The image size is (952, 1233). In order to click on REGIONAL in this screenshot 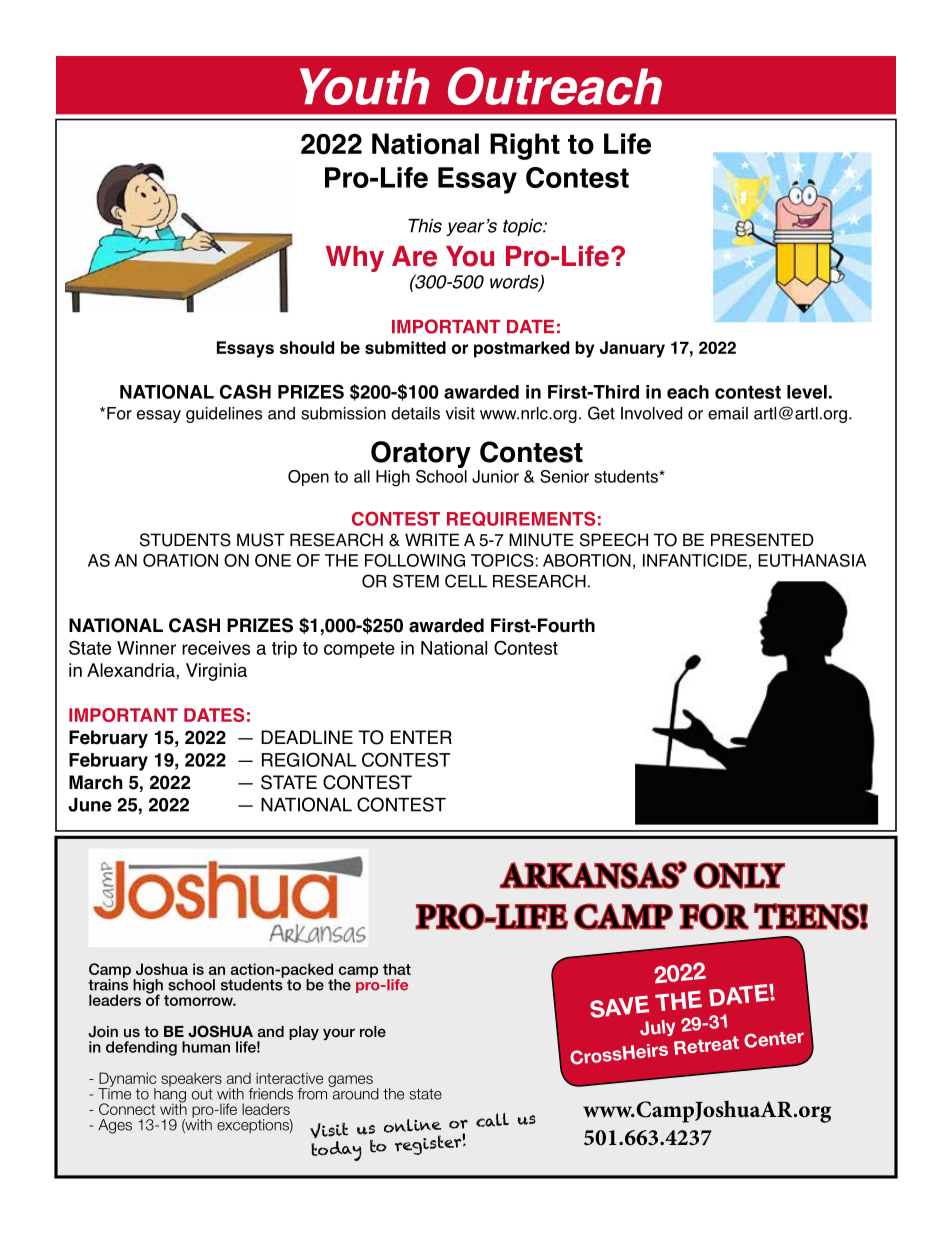, I will do `click(309, 759)`.
